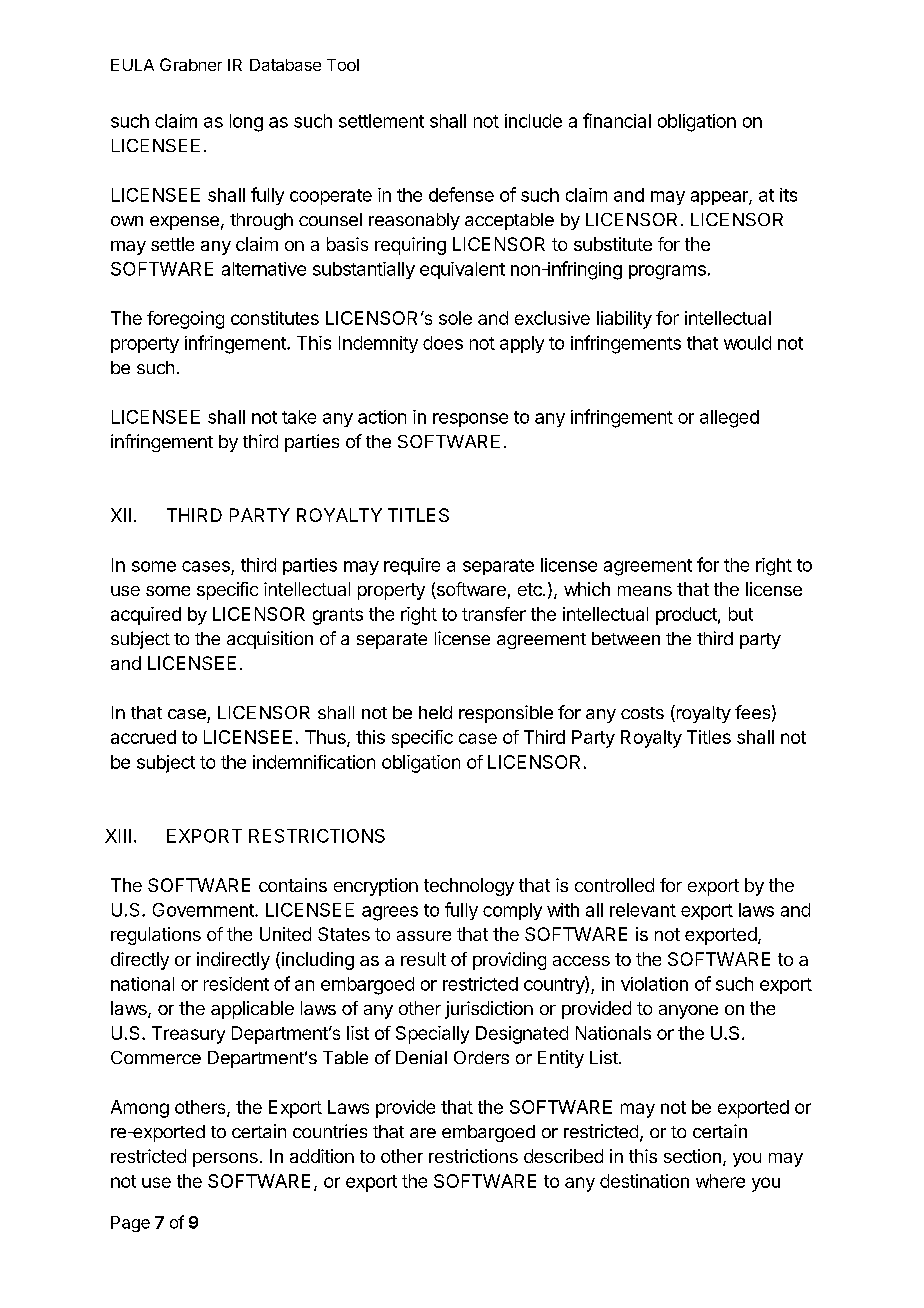 Image resolution: width=924 pixels, height=1308 pixels. What do you see at coordinates (443, 343) in the document?
I see `does` at bounding box center [443, 343].
